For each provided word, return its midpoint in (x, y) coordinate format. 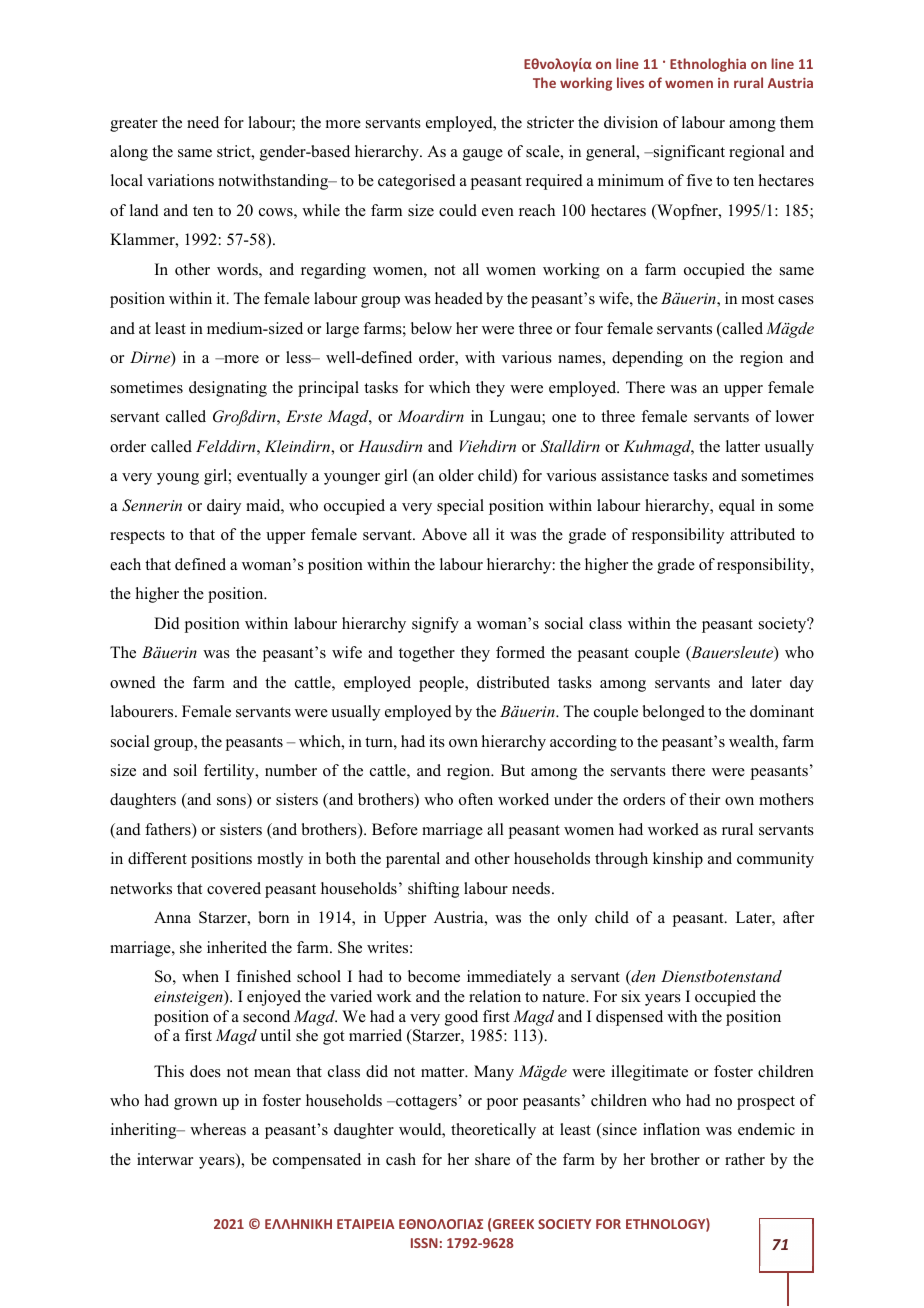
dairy (224, 507)
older (456, 475)
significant (688, 153)
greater (134, 125)
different (157, 858)
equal (737, 507)
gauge (483, 155)
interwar (165, 1159)
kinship (678, 860)
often (476, 799)
